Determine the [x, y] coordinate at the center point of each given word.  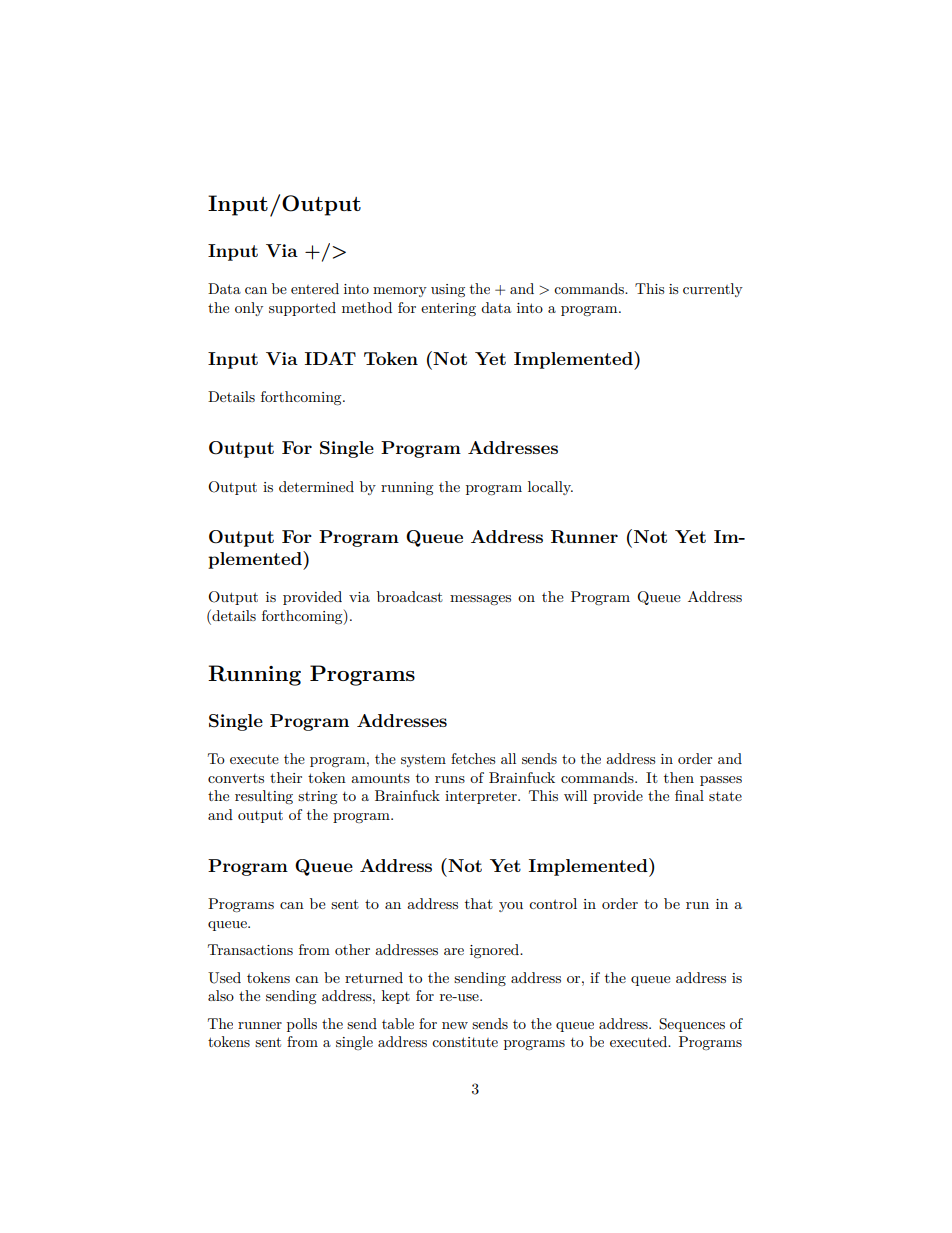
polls [302, 1025]
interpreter [482, 797]
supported [302, 309]
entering [448, 309]
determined [316, 486]
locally [550, 488]
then [679, 777]
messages [480, 600]
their [286, 777]
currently [713, 290]
